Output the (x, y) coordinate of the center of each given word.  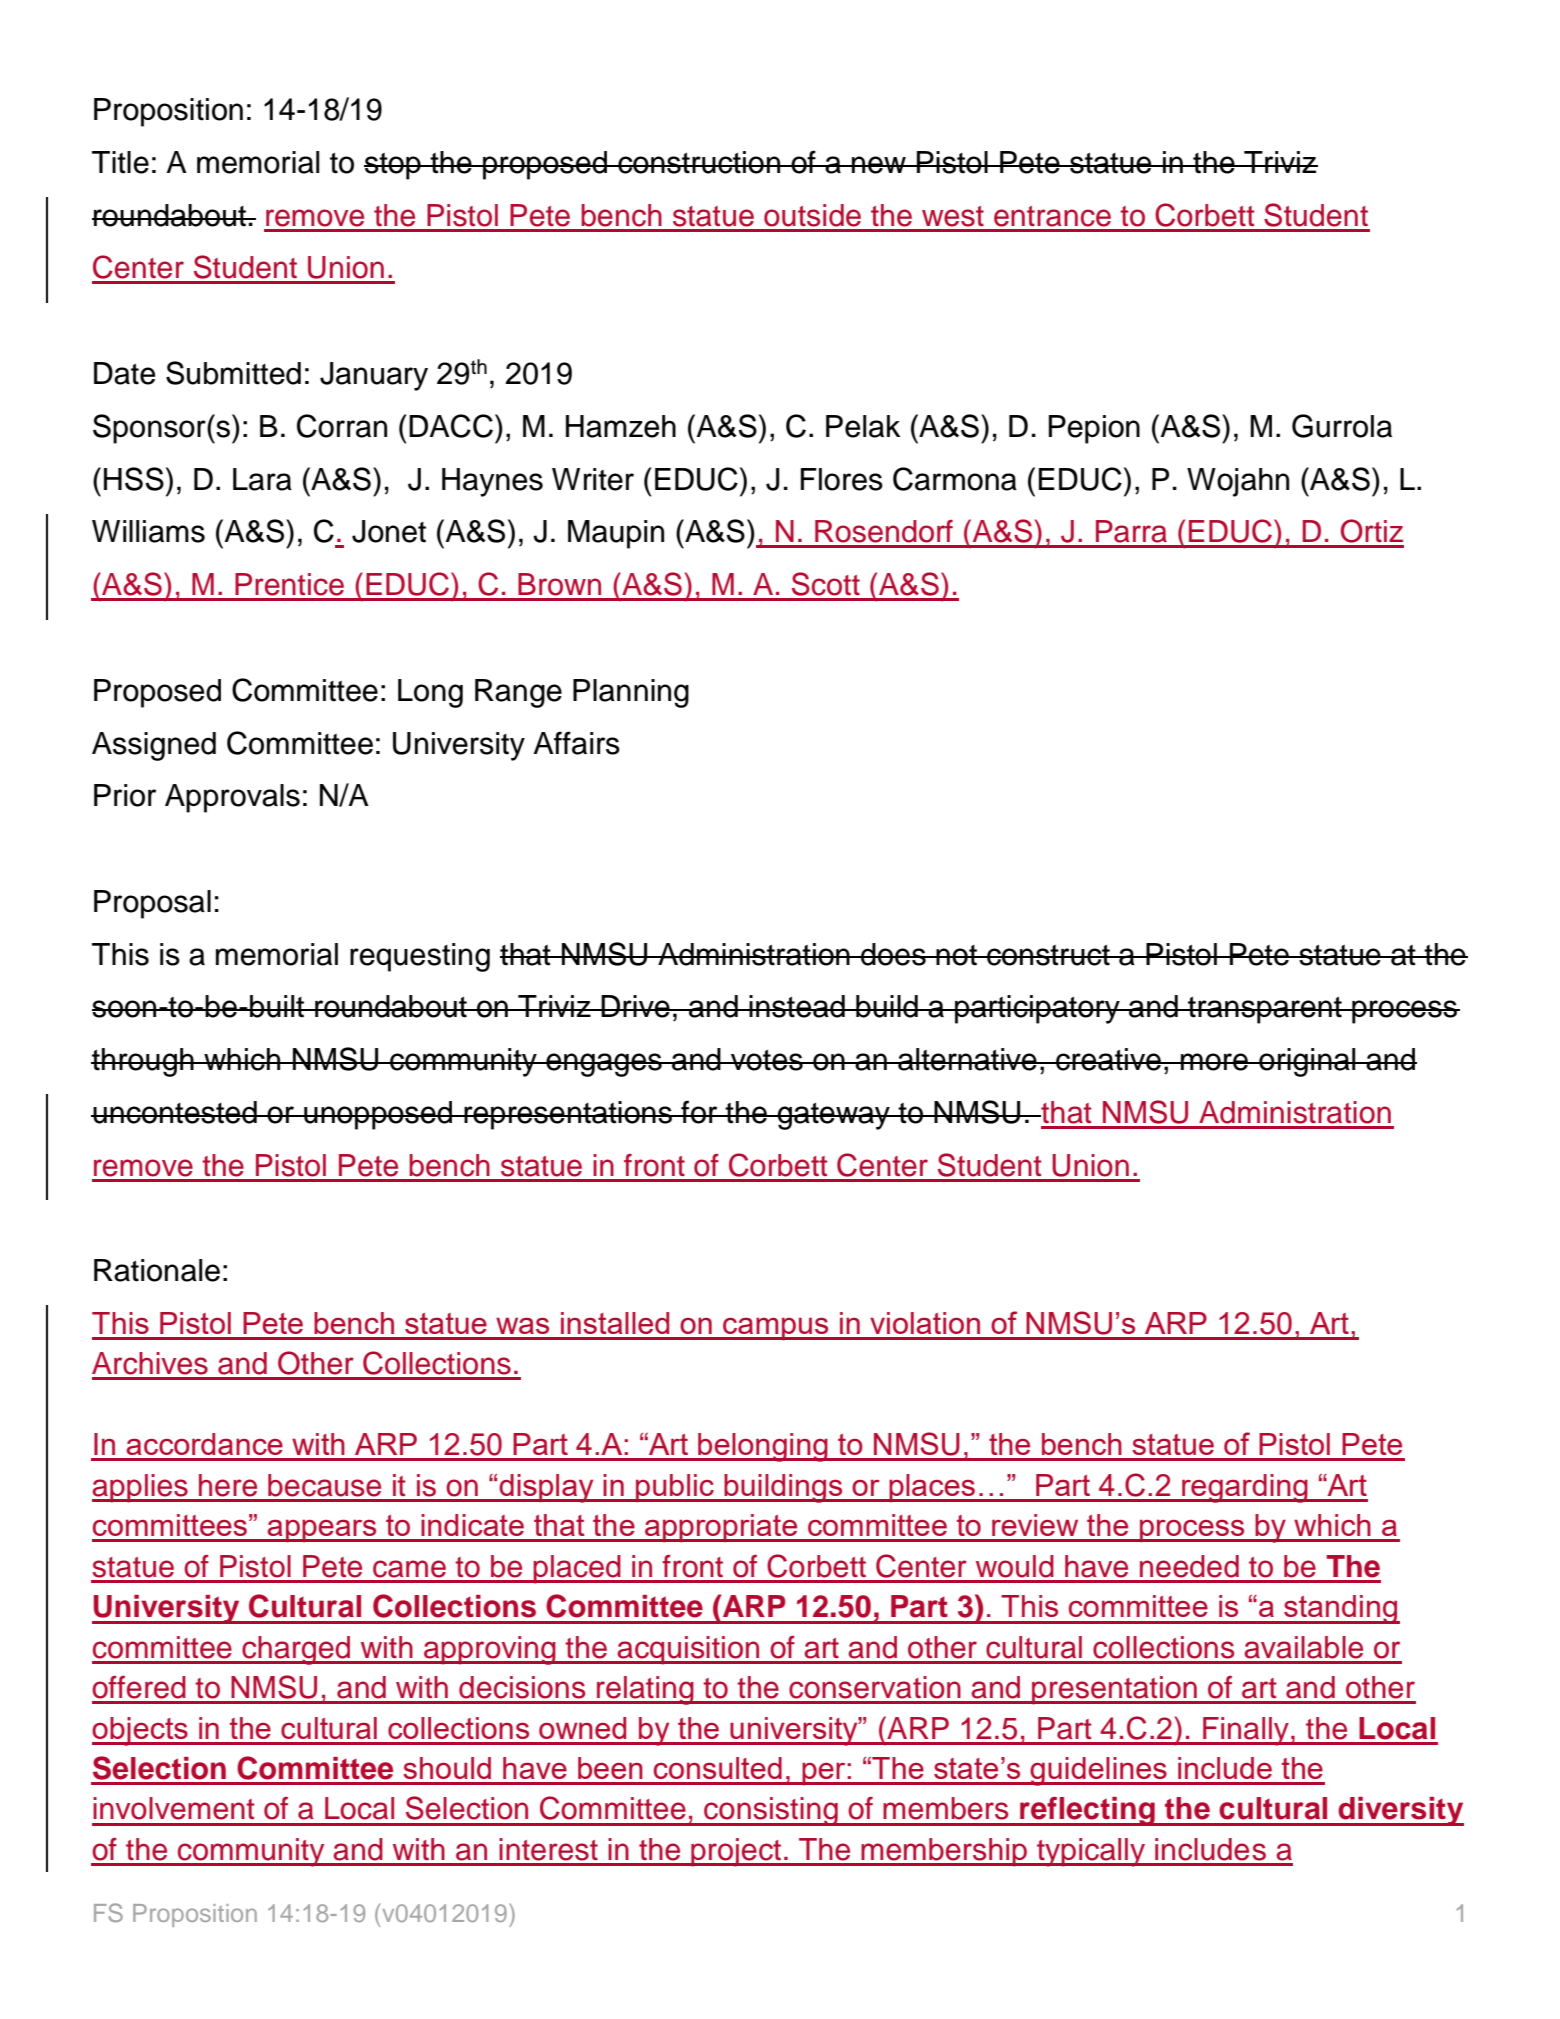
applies (141, 1488)
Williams (148, 531)
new (879, 165)
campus (776, 1328)
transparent (1265, 1010)
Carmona (955, 479)
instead (797, 1006)
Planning (631, 693)
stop (393, 166)
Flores (842, 479)
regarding (1245, 1488)
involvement (174, 1808)
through (143, 1062)
